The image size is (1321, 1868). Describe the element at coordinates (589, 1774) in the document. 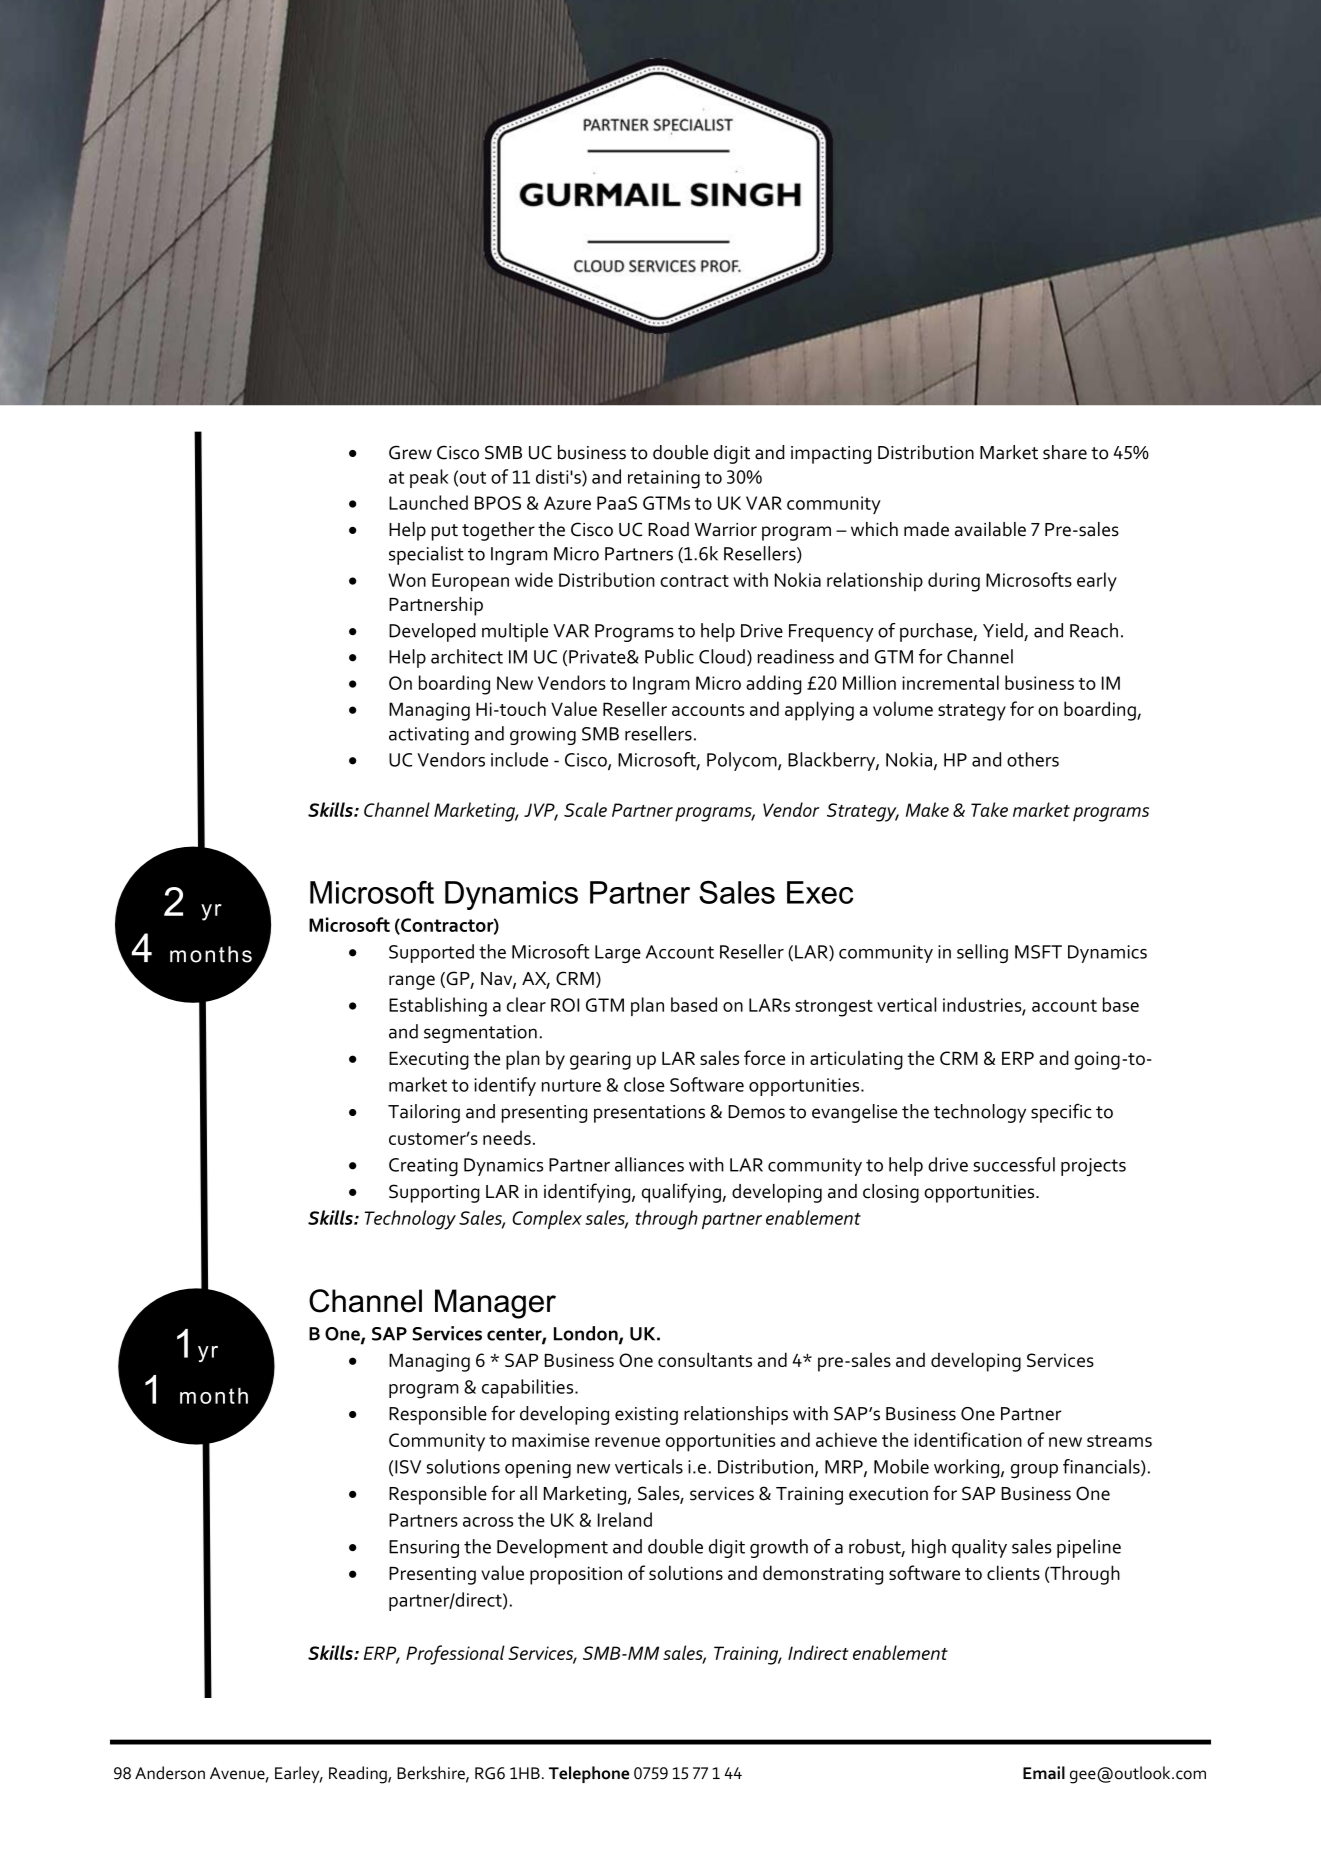

I see `Telephone` at that location.
